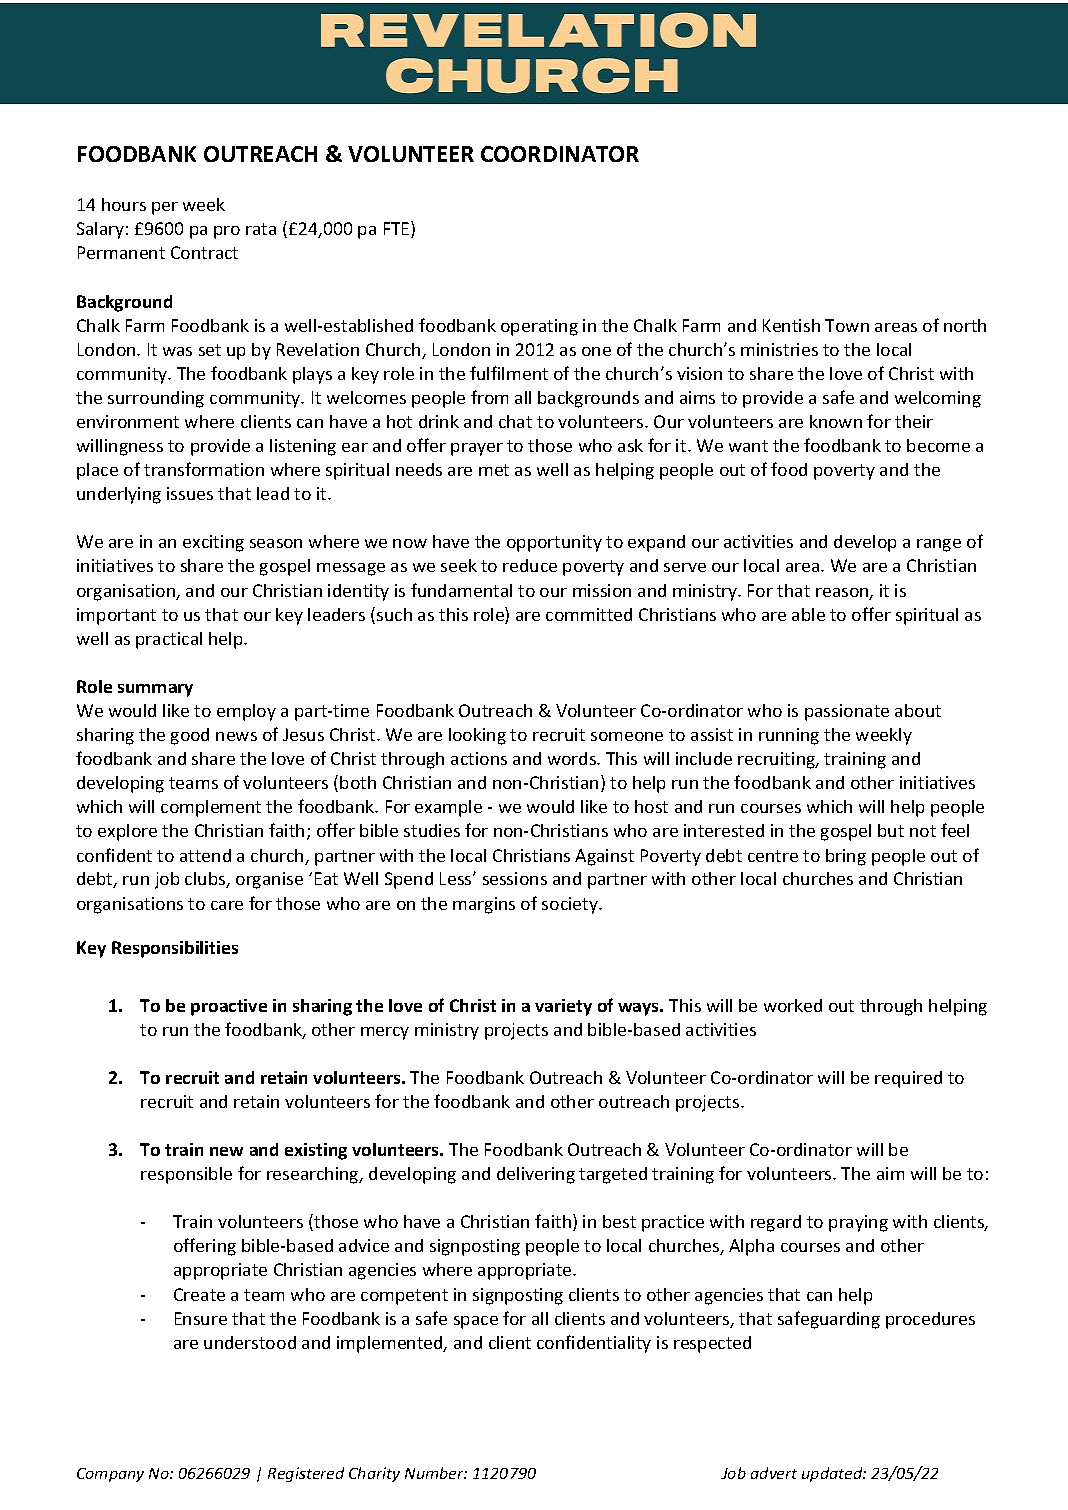 The height and width of the screenshot is (1510, 1068). Describe the element at coordinates (536, 1175) in the screenshot. I see `delivering` at that location.
